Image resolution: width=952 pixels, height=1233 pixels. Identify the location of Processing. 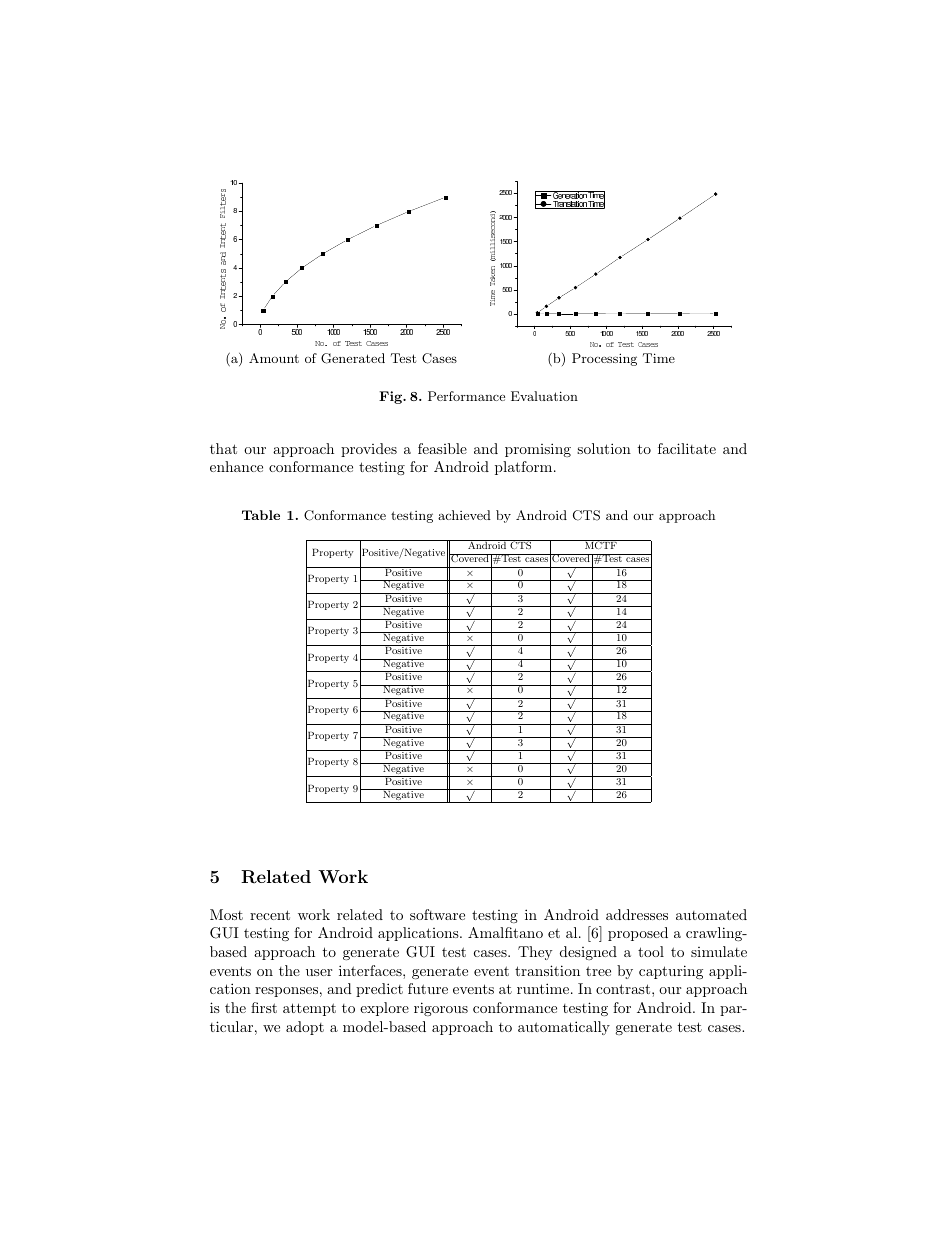
(604, 359).
